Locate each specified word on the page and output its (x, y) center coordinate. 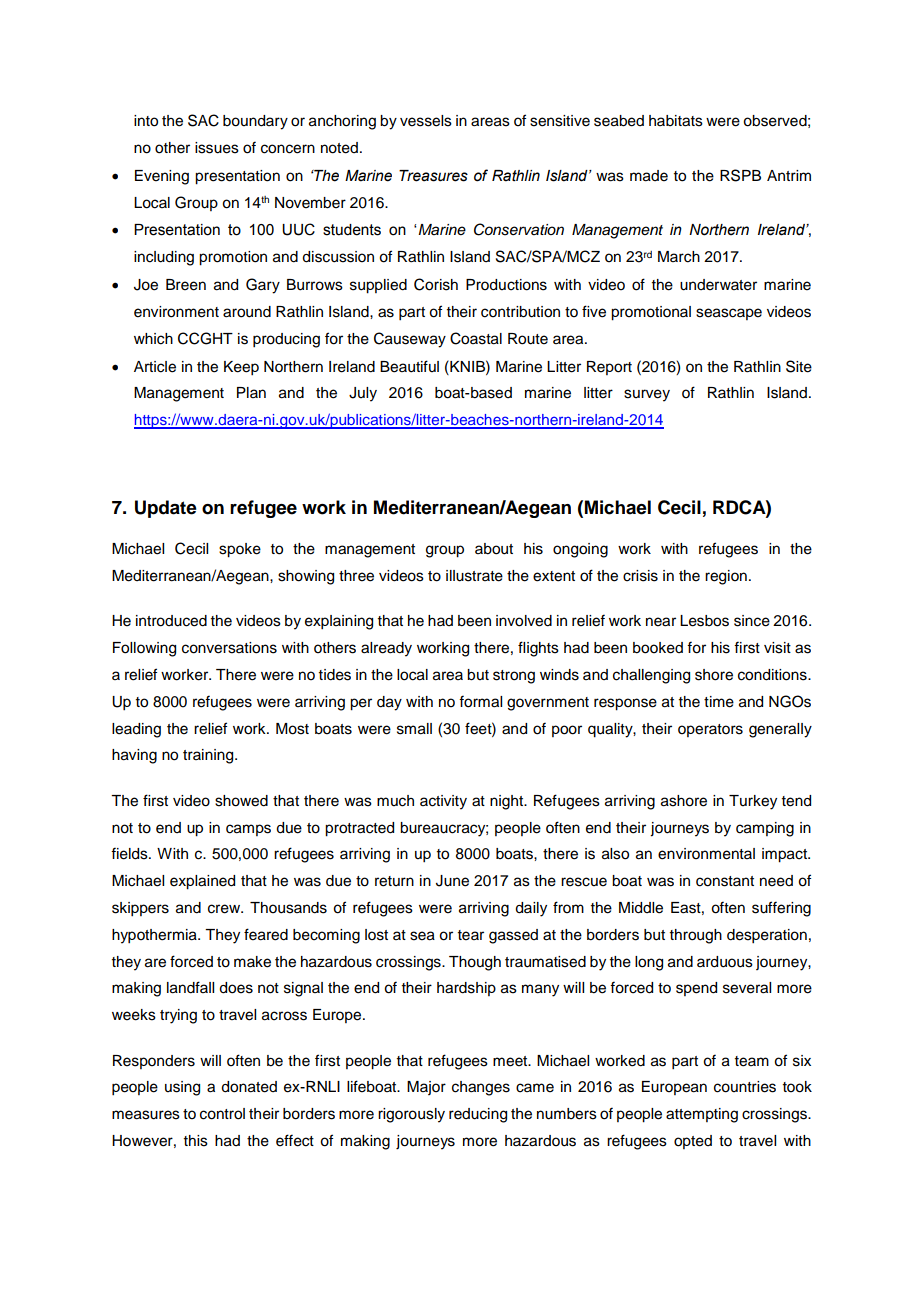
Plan (251, 392)
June (452, 881)
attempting (702, 1115)
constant (725, 881)
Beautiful (409, 366)
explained (202, 882)
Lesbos (704, 621)
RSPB (740, 175)
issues (217, 148)
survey (647, 395)
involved (524, 621)
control (222, 1114)
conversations (229, 648)
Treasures (433, 176)
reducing (478, 1115)
